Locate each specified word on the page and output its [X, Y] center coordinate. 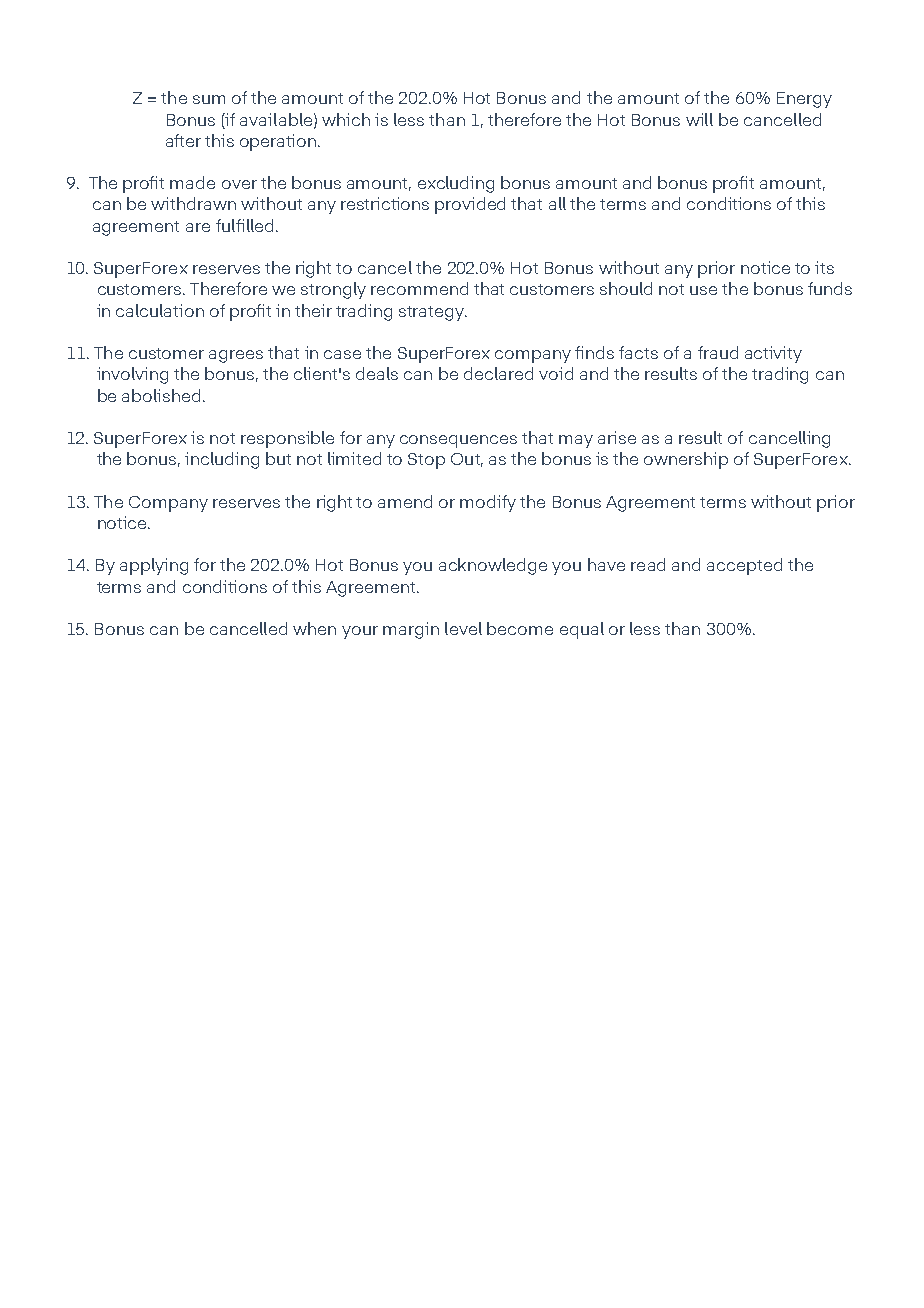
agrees [236, 356]
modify [488, 503]
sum [209, 99]
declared [498, 373]
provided [470, 205]
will [699, 119]
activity [773, 354]
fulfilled [244, 225]
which [346, 119]
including [222, 460]
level [463, 628]
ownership [686, 460]
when [314, 628]
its [824, 267]
